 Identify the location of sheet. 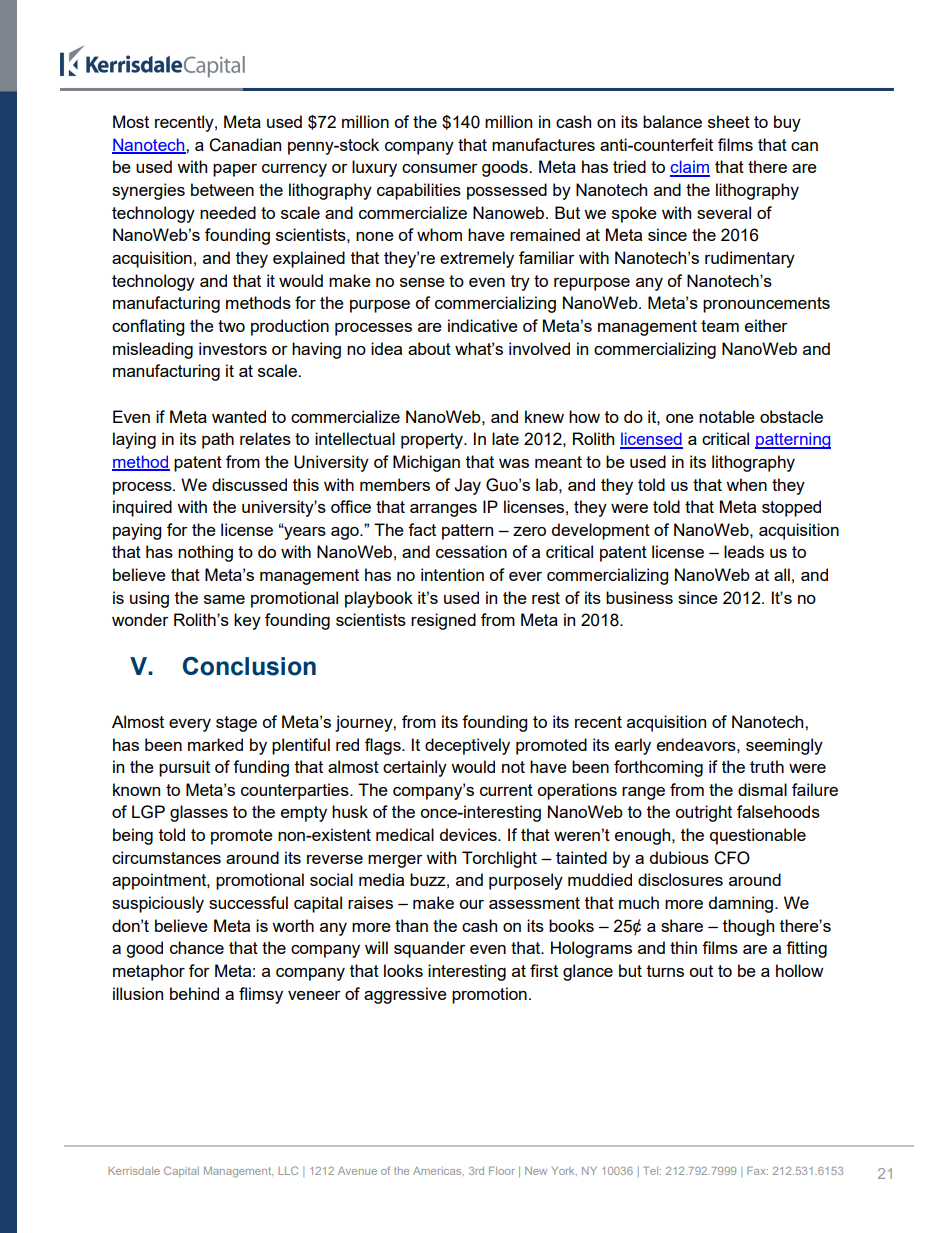
(729, 121).
